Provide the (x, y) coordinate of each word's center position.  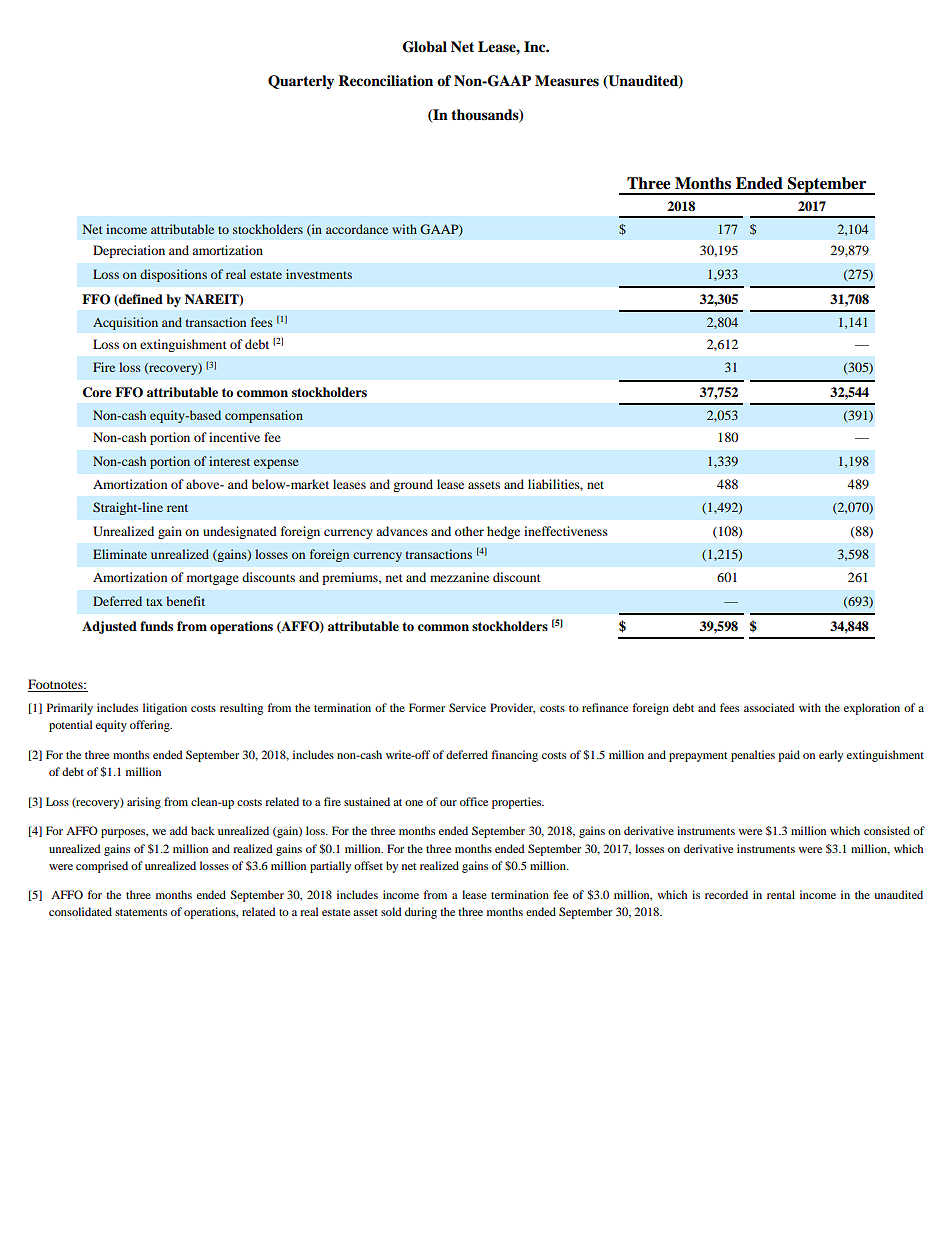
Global (425, 47)
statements (141, 912)
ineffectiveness (566, 531)
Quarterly (301, 82)
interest (229, 461)
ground (413, 485)
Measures (567, 81)
